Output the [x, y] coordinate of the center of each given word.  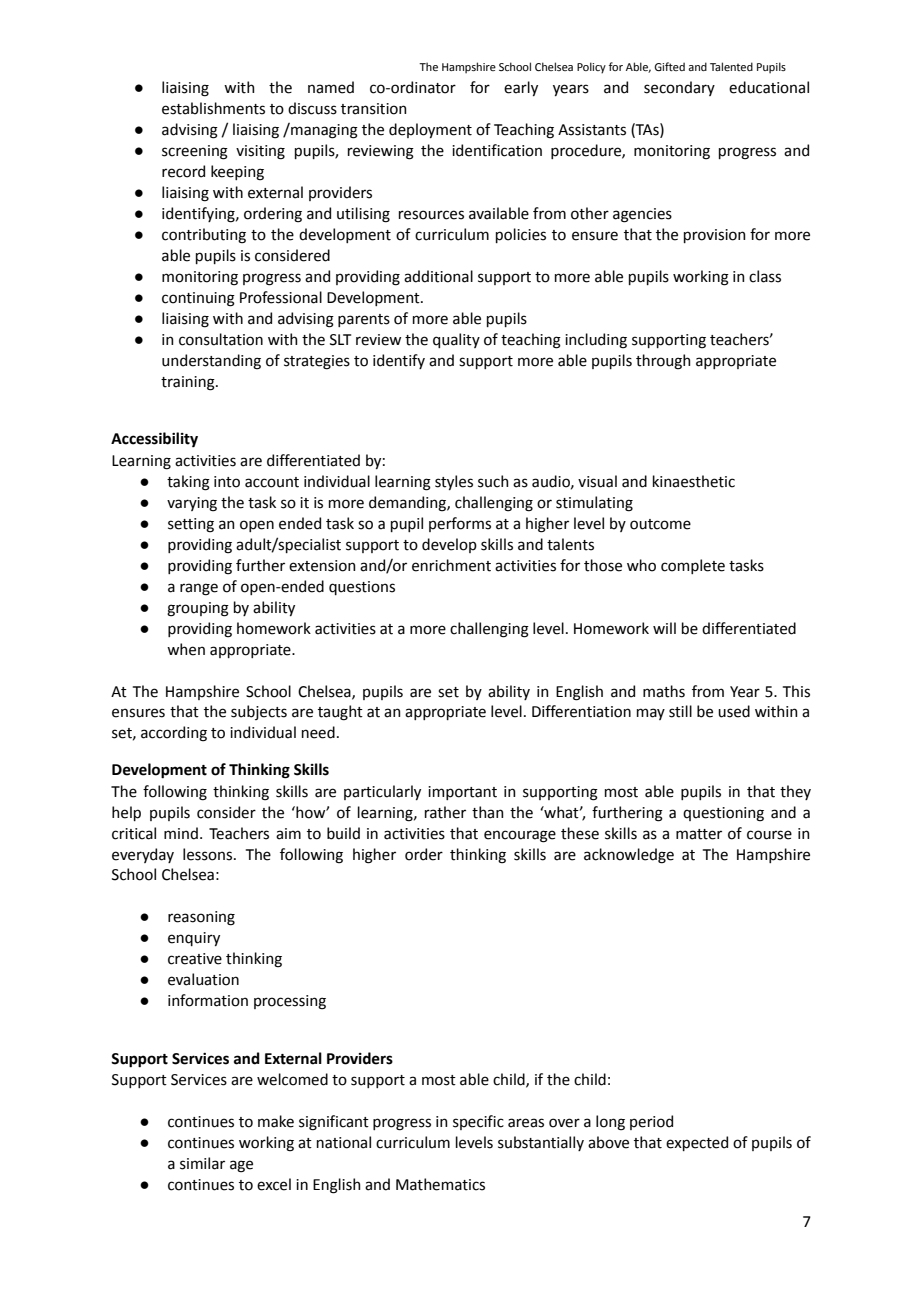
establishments [213, 108]
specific [478, 1122]
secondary [679, 88]
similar [202, 1163]
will [664, 628]
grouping [198, 609]
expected [697, 1143]
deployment [430, 130]
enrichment [451, 565]
